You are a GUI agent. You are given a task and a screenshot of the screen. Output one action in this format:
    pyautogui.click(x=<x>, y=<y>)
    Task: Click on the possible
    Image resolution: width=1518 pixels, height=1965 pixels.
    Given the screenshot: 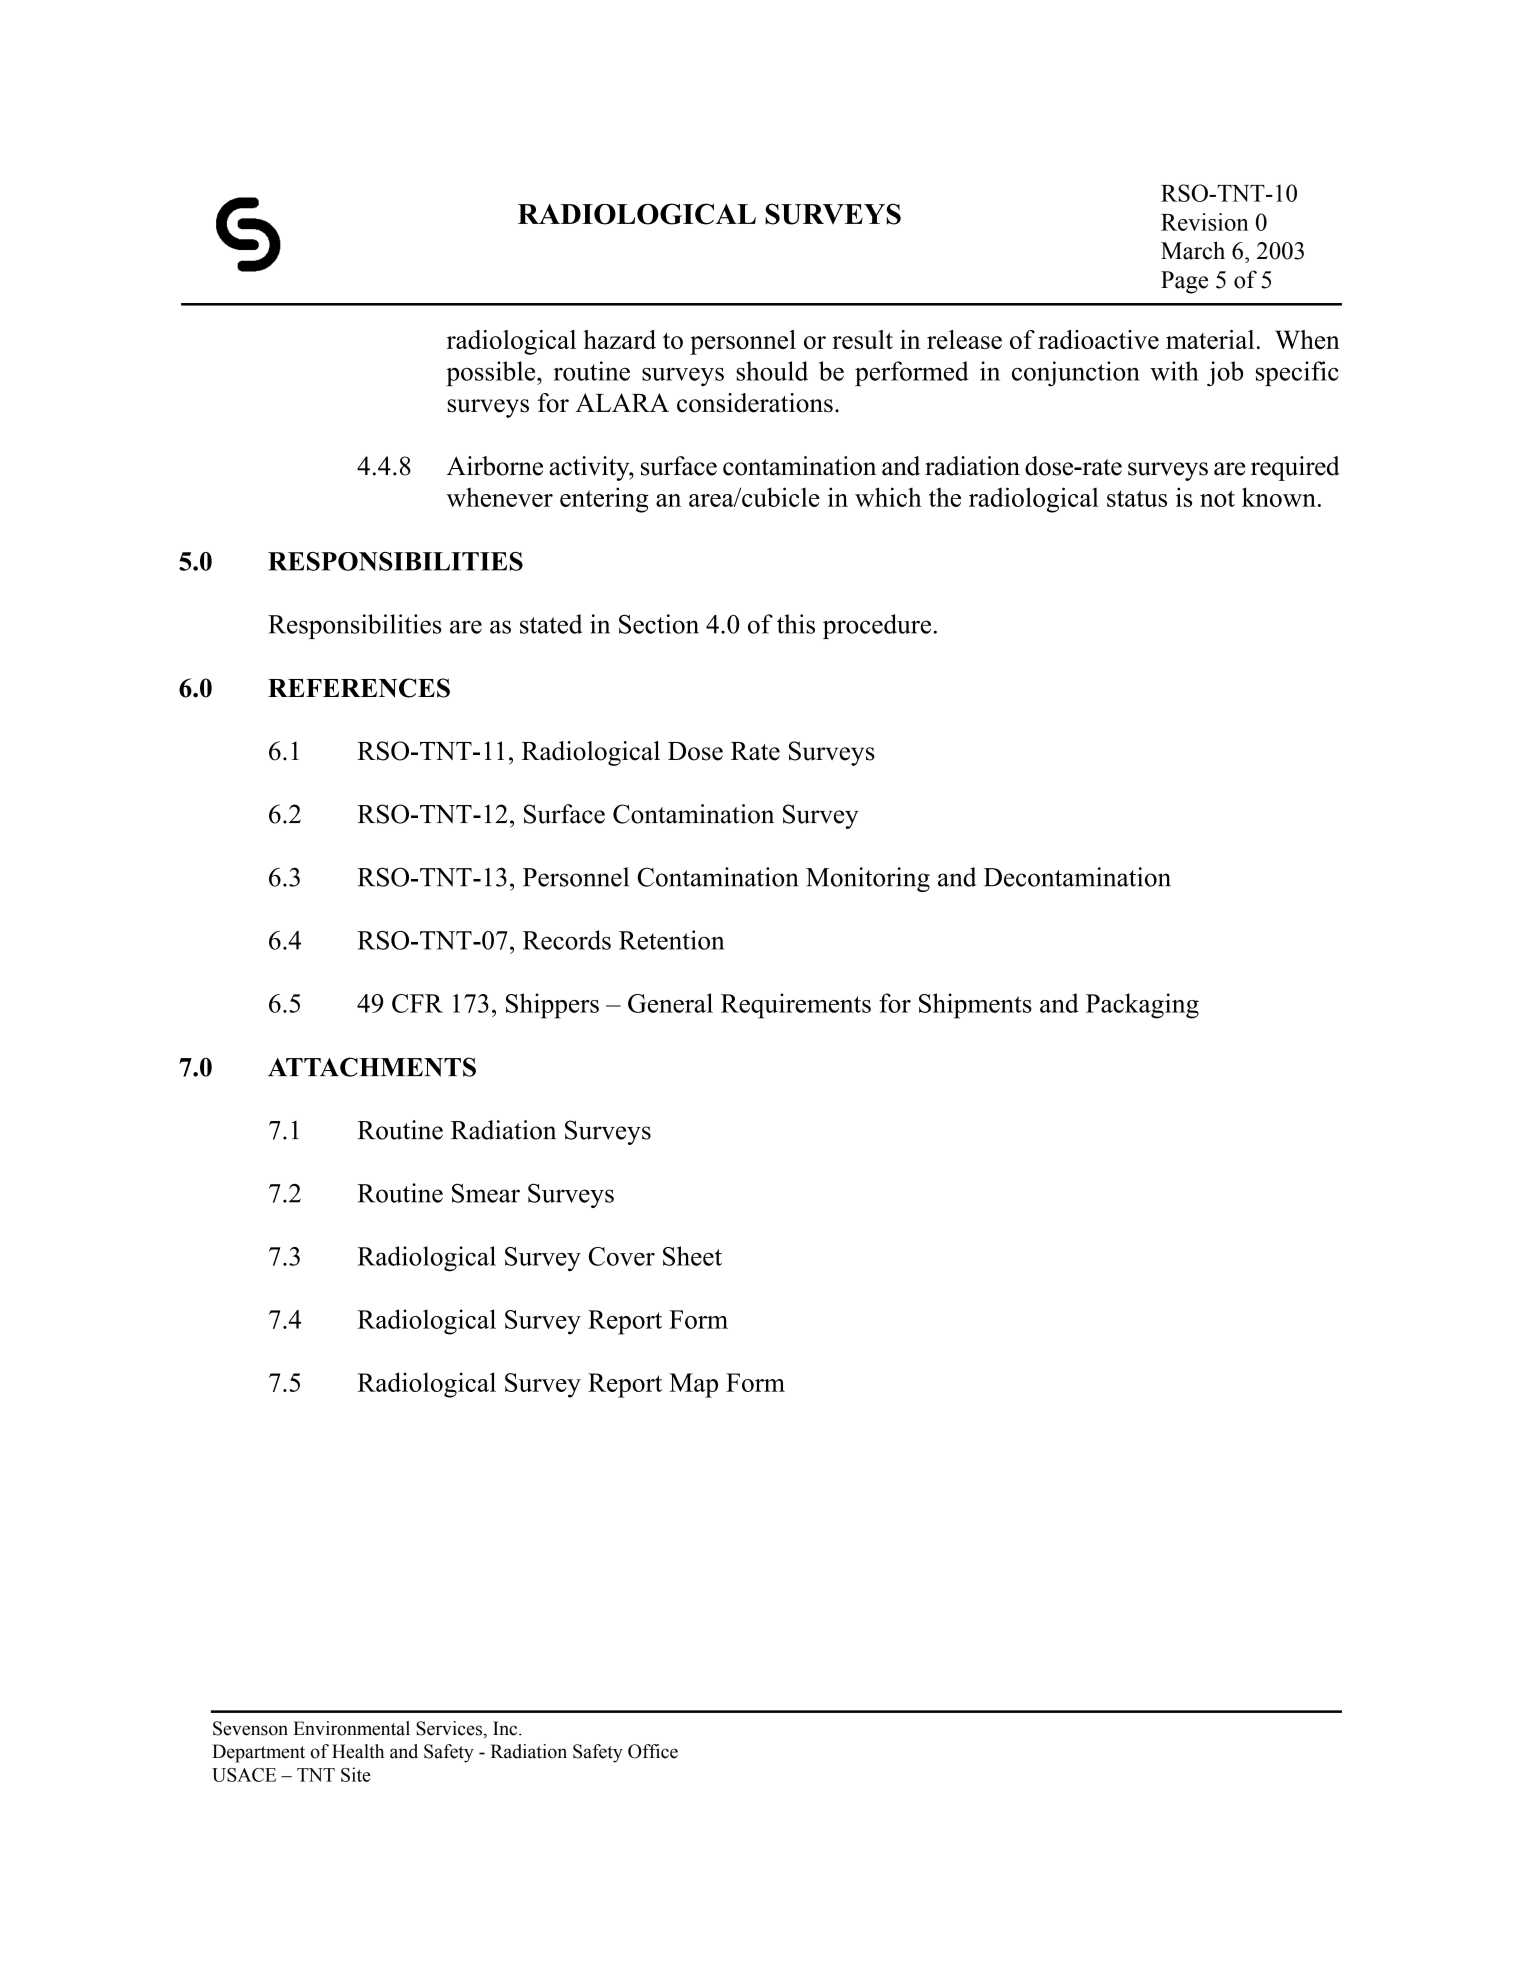 What is the action you would take?
    pyautogui.click(x=492, y=373)
